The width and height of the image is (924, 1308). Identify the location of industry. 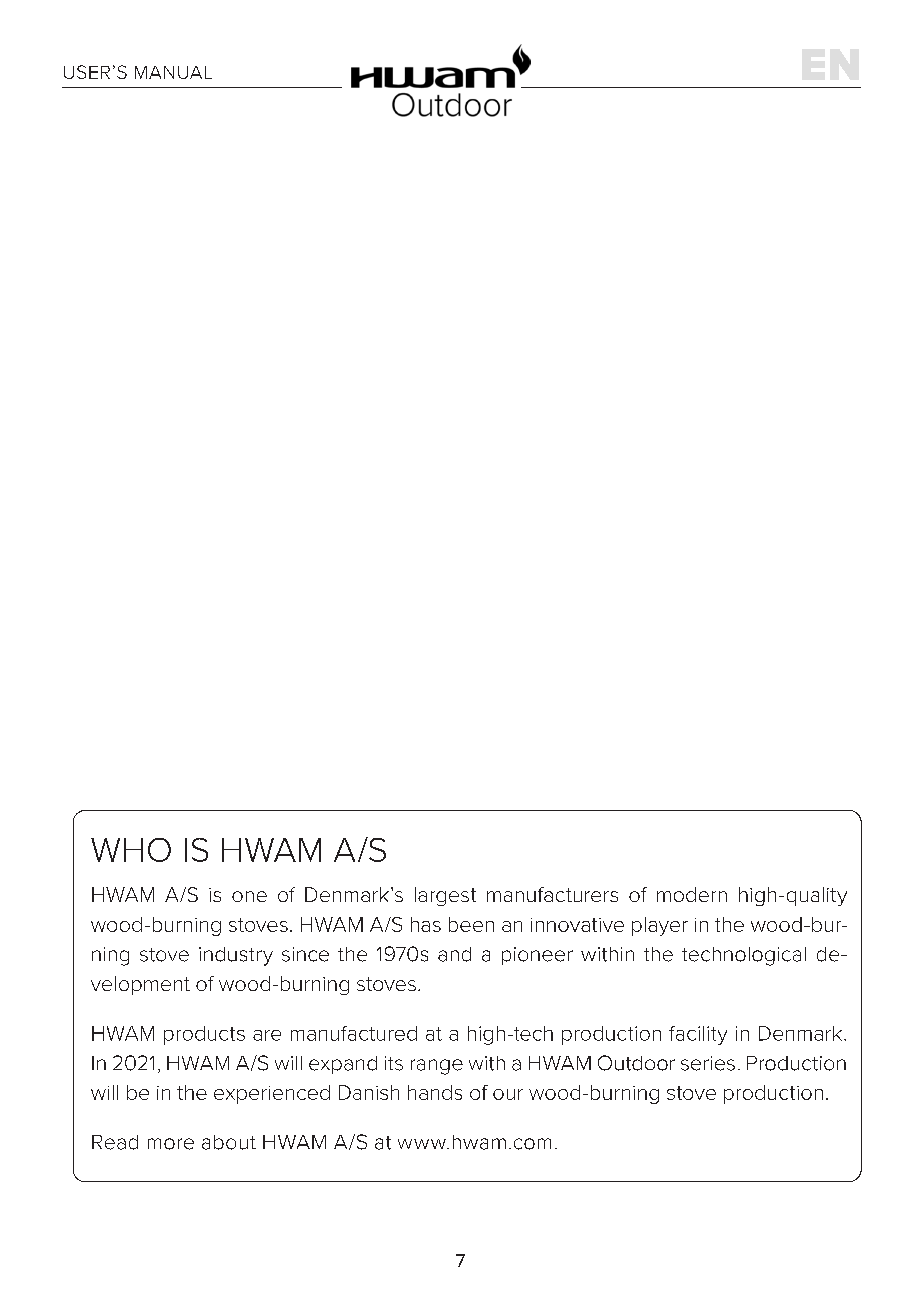
(236, 956).
